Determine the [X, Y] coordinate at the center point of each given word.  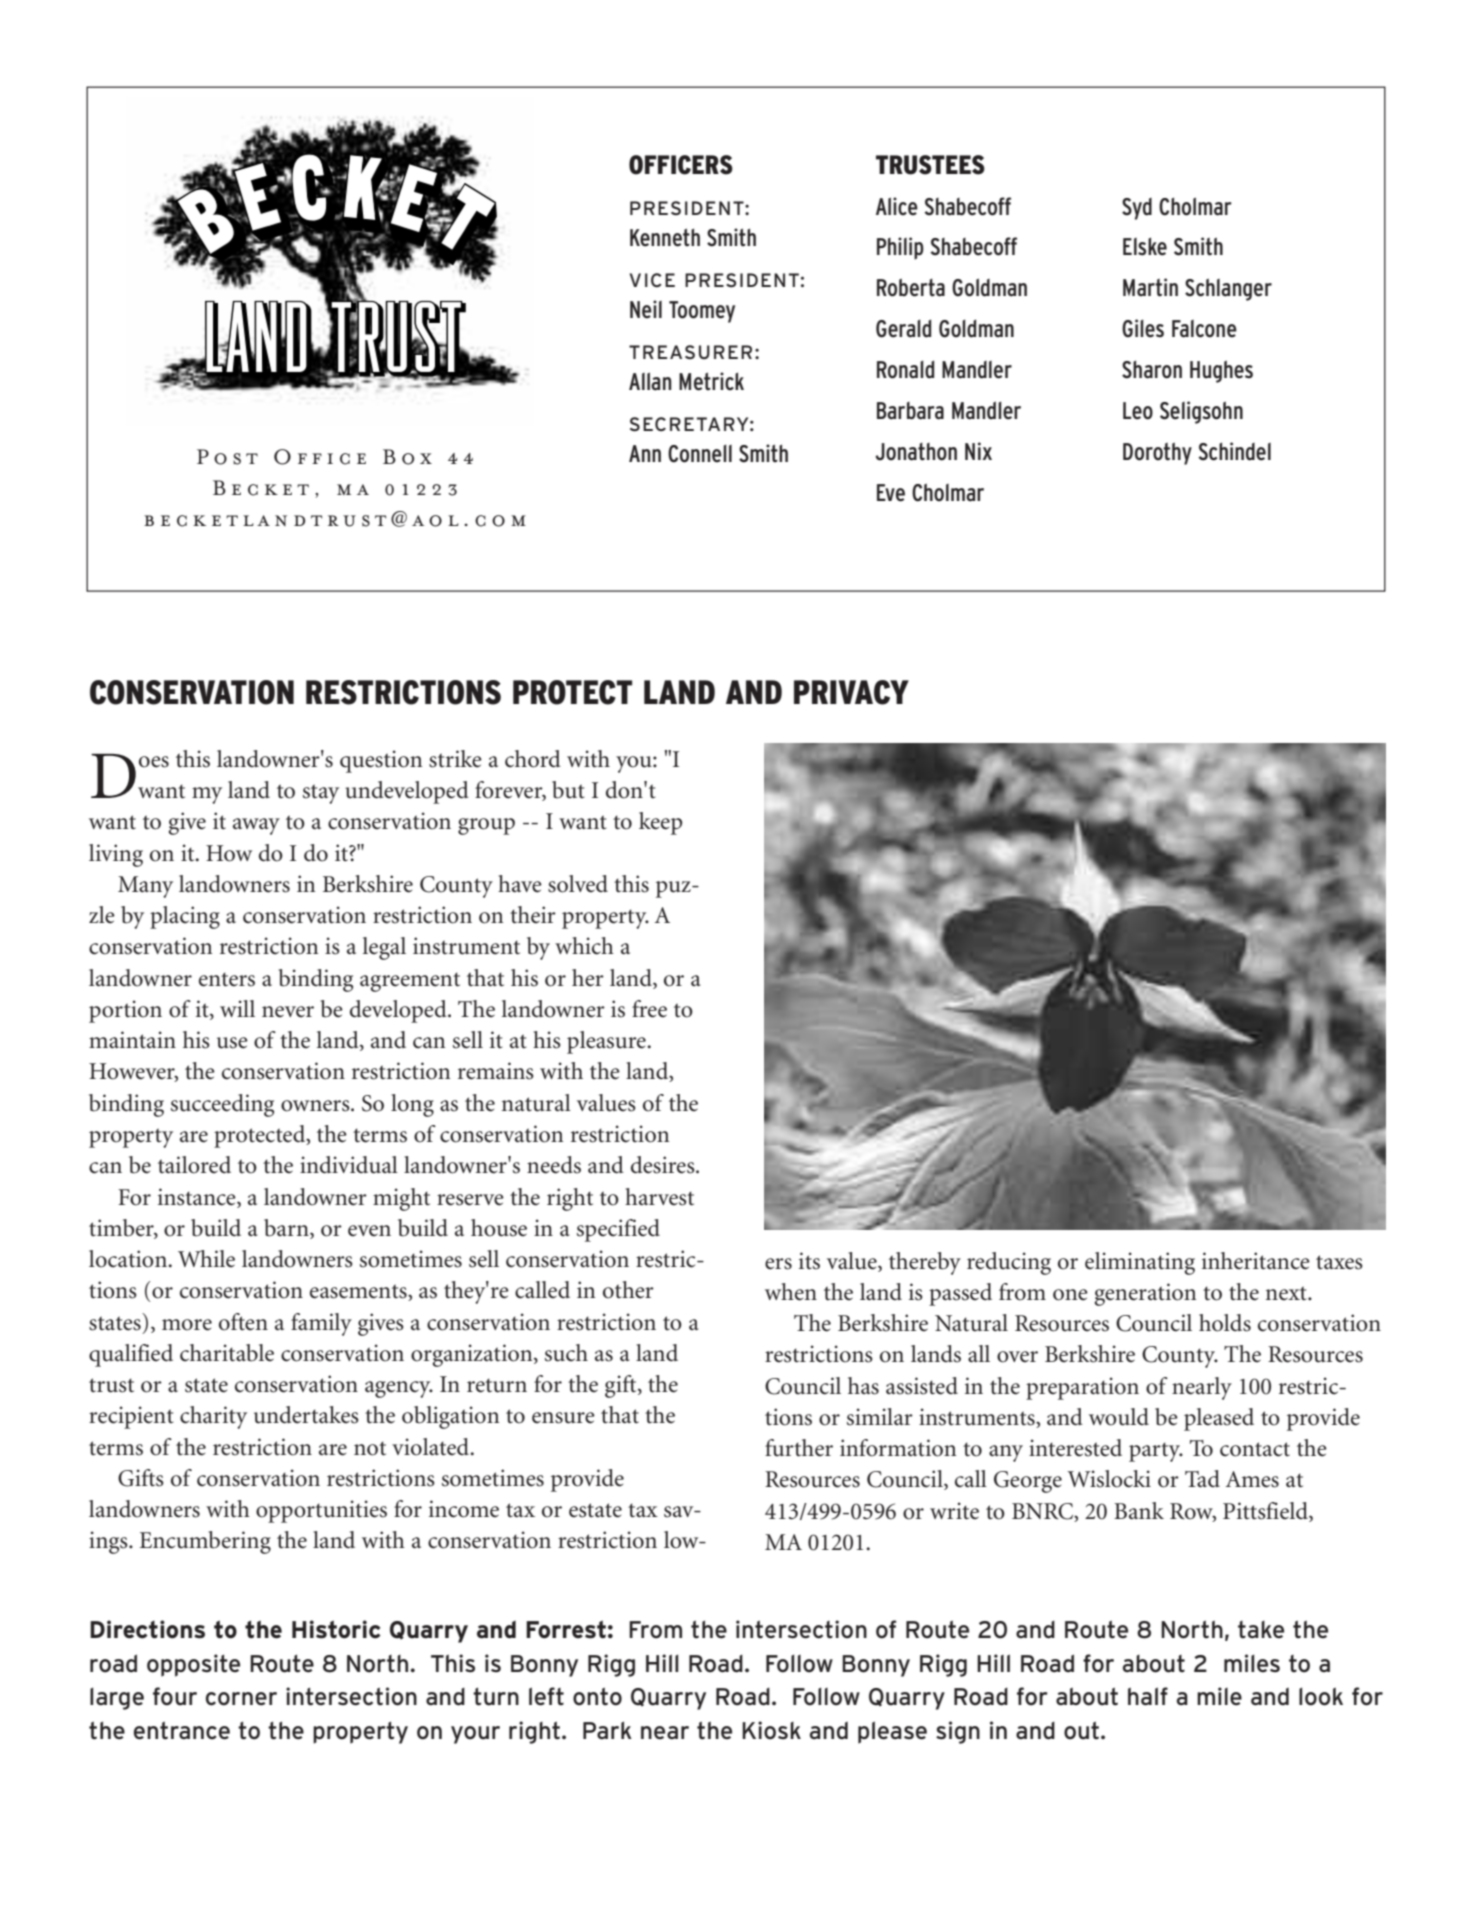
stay [321, 794]
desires [664, 1165]
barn [287, 1229]
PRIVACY [851, 692]
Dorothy [1157, 453]
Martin [1150, 287]
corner [241, 1699]
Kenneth [665, 237]
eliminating [1140, 1263]
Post [227, 457]
